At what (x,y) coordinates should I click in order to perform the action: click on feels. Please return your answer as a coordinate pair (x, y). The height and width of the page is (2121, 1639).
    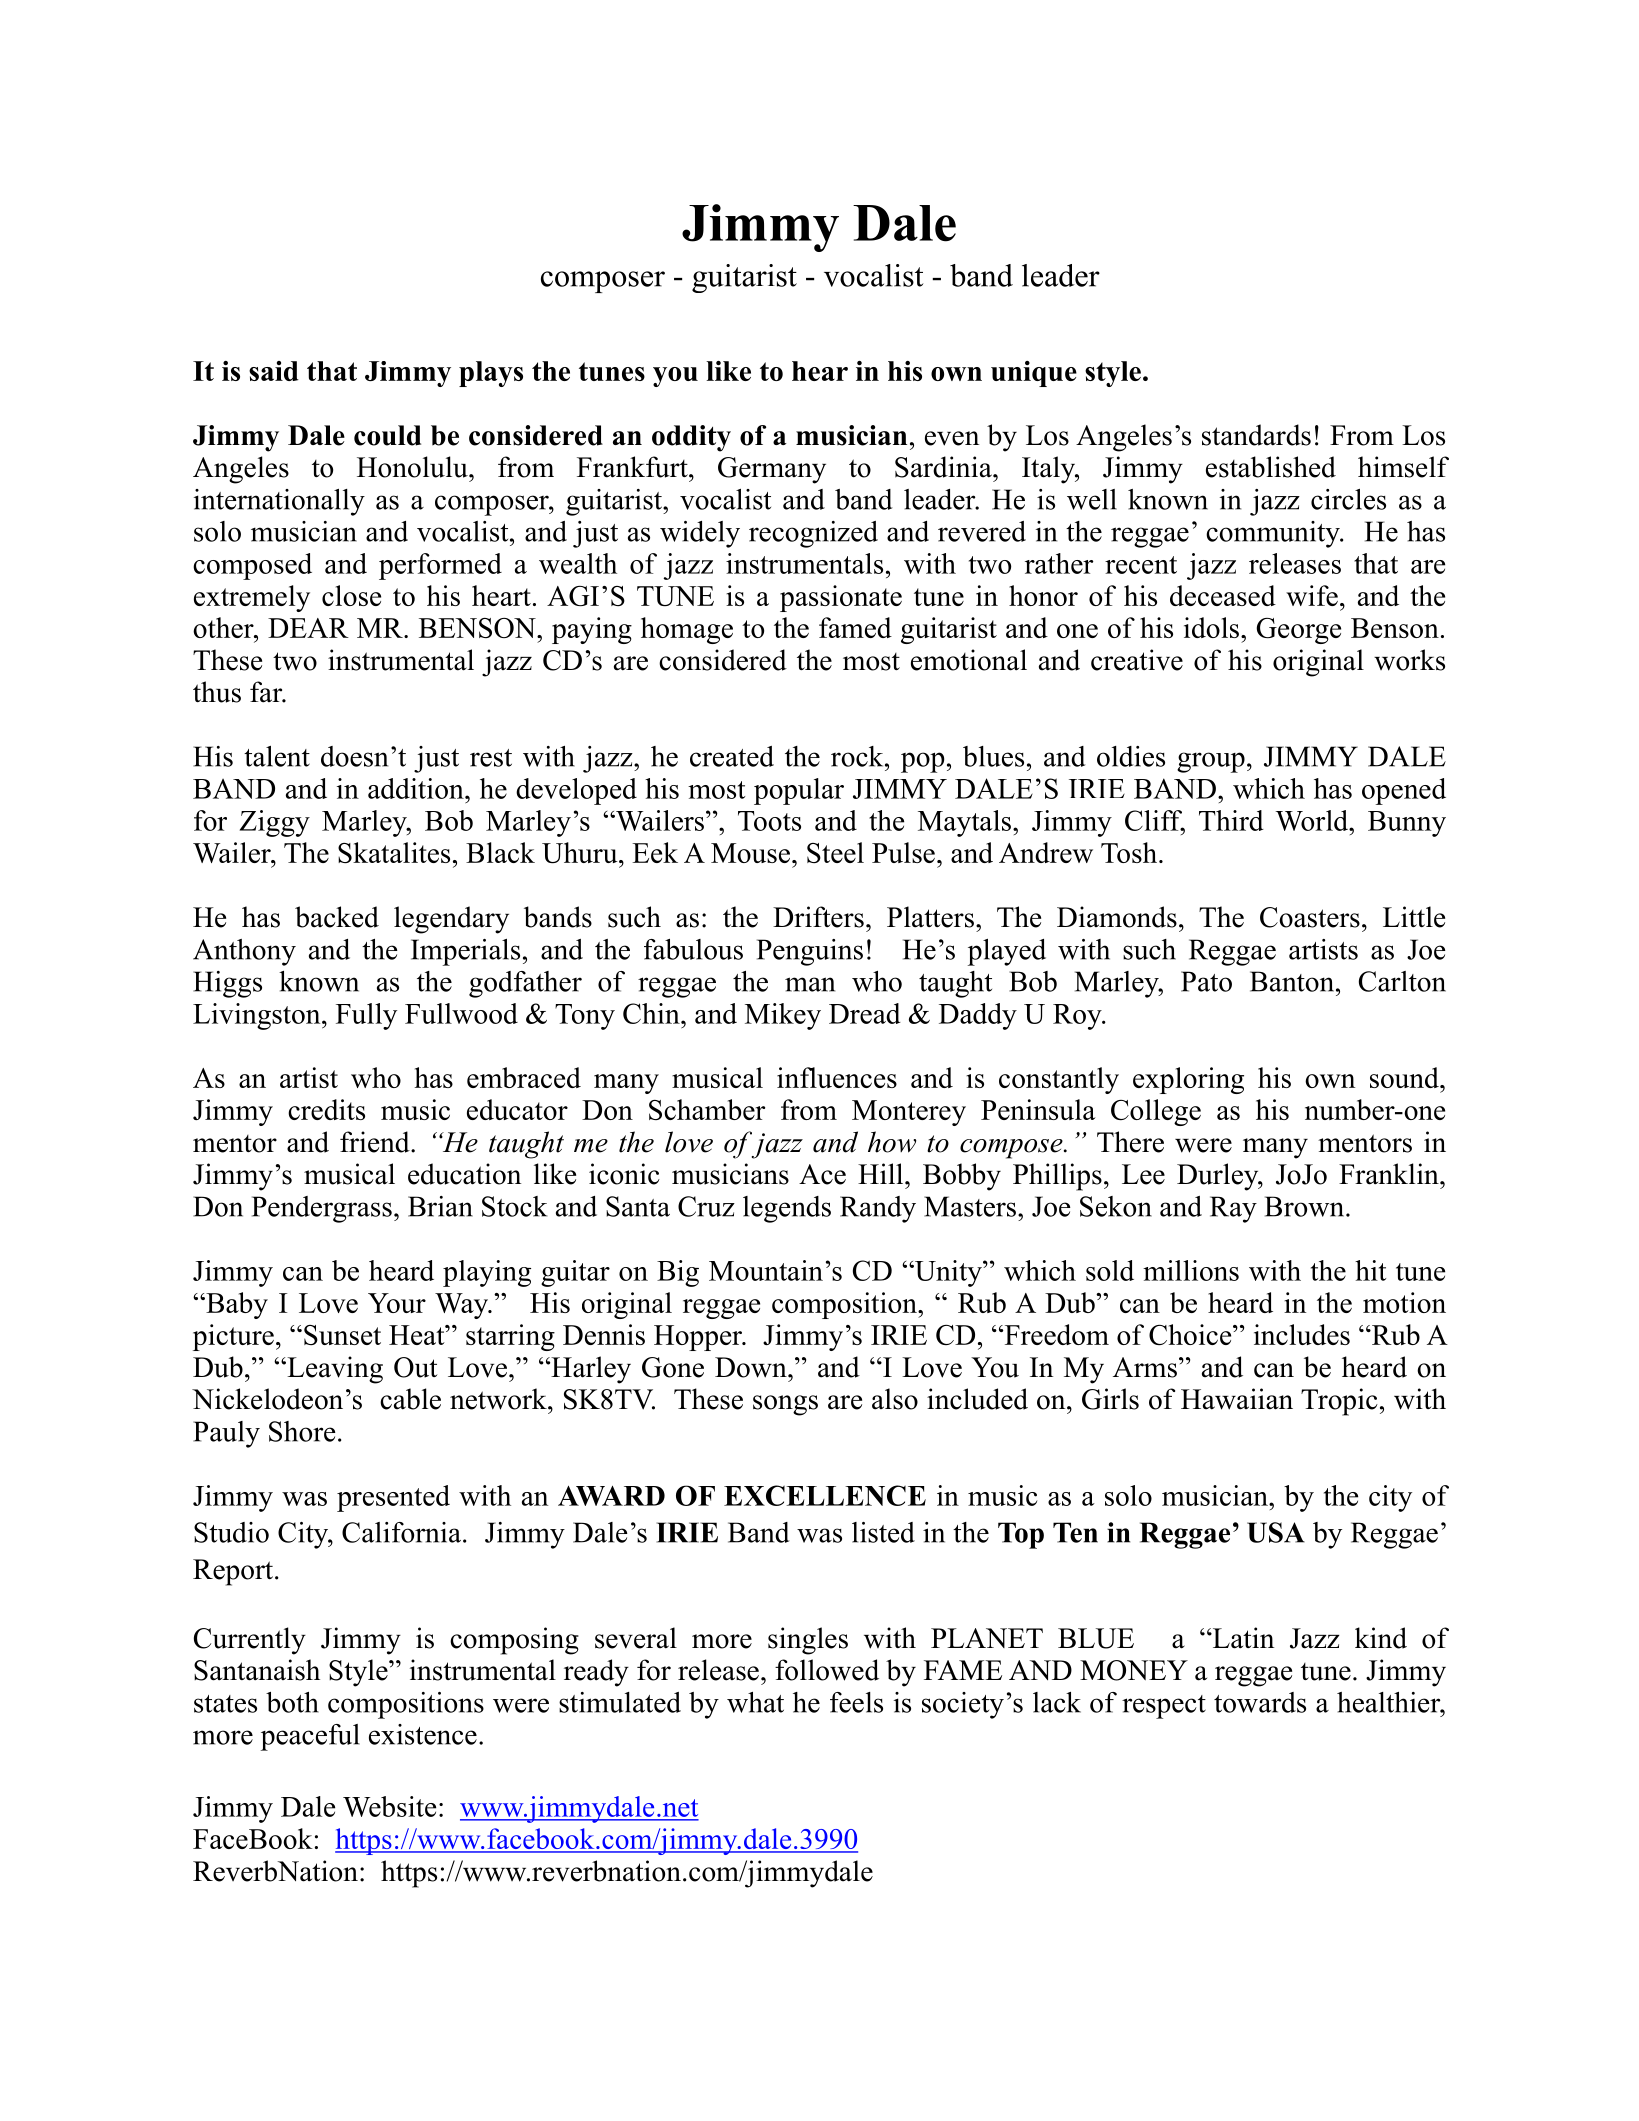
    Looking at the image, I should click on (856, 1702).
